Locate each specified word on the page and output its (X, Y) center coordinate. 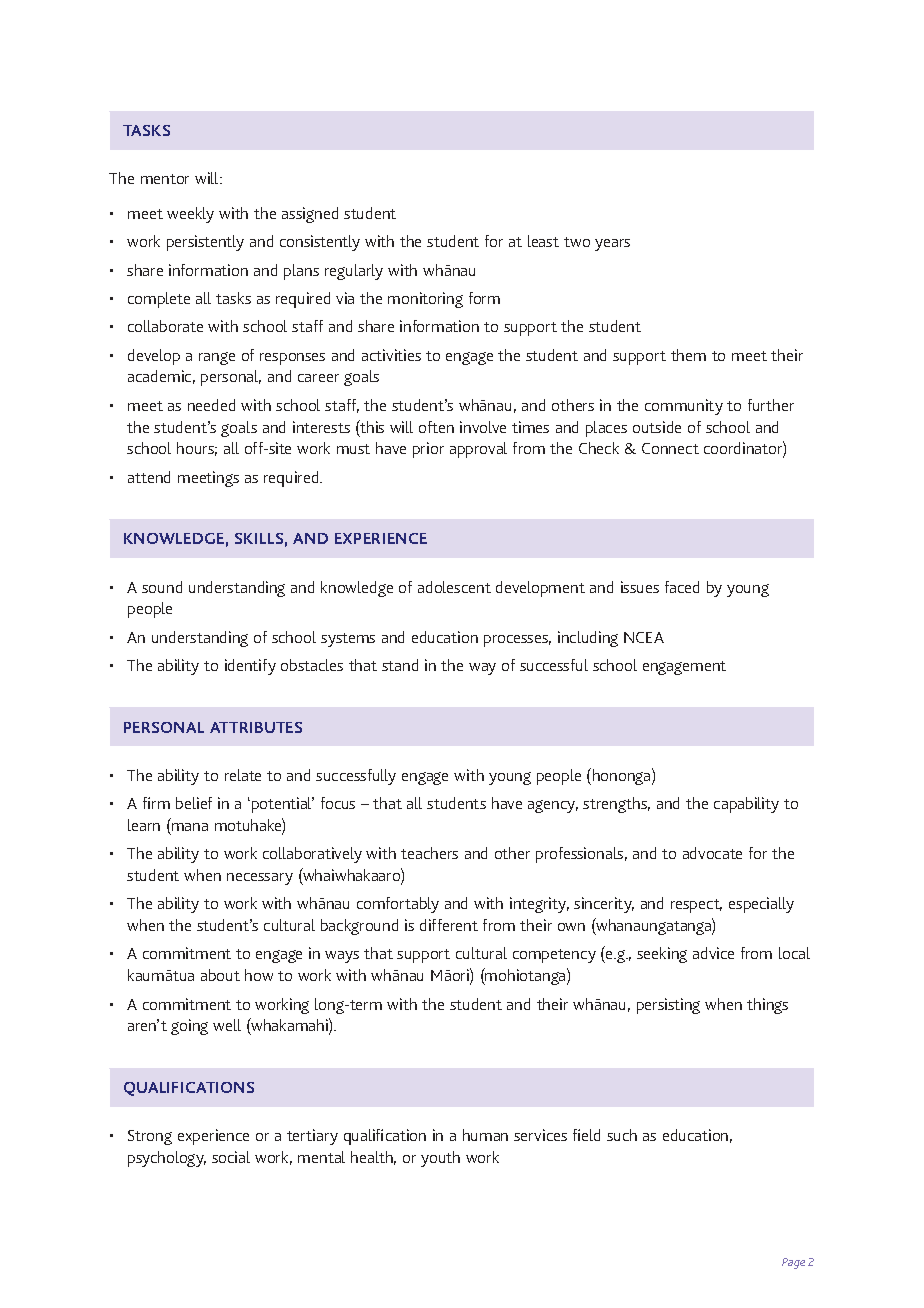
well (227, 1025)
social (231, 1157)
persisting (668, 1006)
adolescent (454, 587)
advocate (712, 853)
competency (554, 956)
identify (250, 667)
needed (211, 405)
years (612, 245)
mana (190, 827)
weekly (190, 215)
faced (682, 587)
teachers (429, 853)
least (543, 241)
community (684, 407)
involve (483, 427)
